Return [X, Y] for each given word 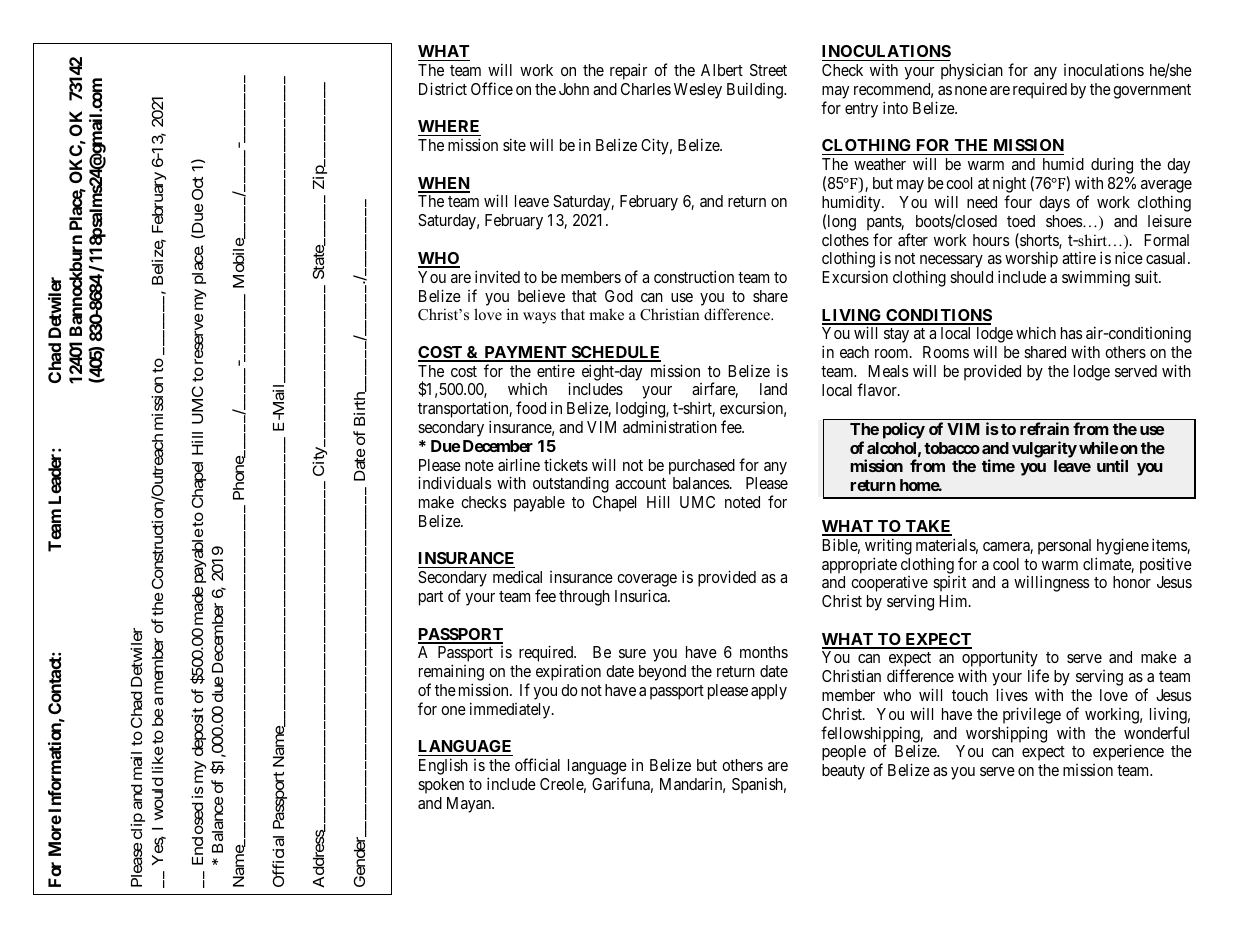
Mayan [470, 805]
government [1152, 91]
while [1098, 447]
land [773, 389]
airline [519, 464]
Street [768, 70]
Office [492, 88]
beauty [843, 772]
